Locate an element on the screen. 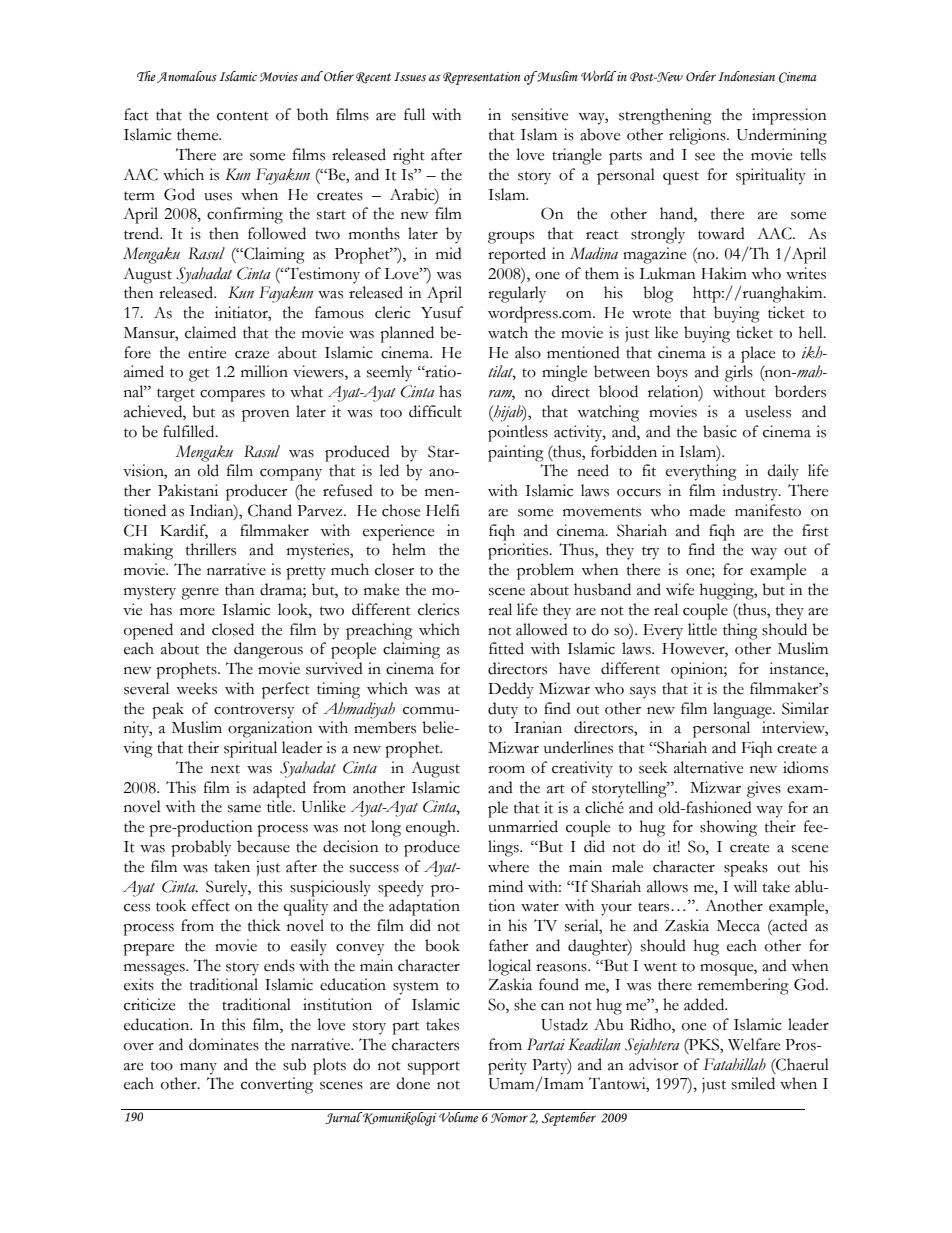  also is located at coordinates (528, 352).
